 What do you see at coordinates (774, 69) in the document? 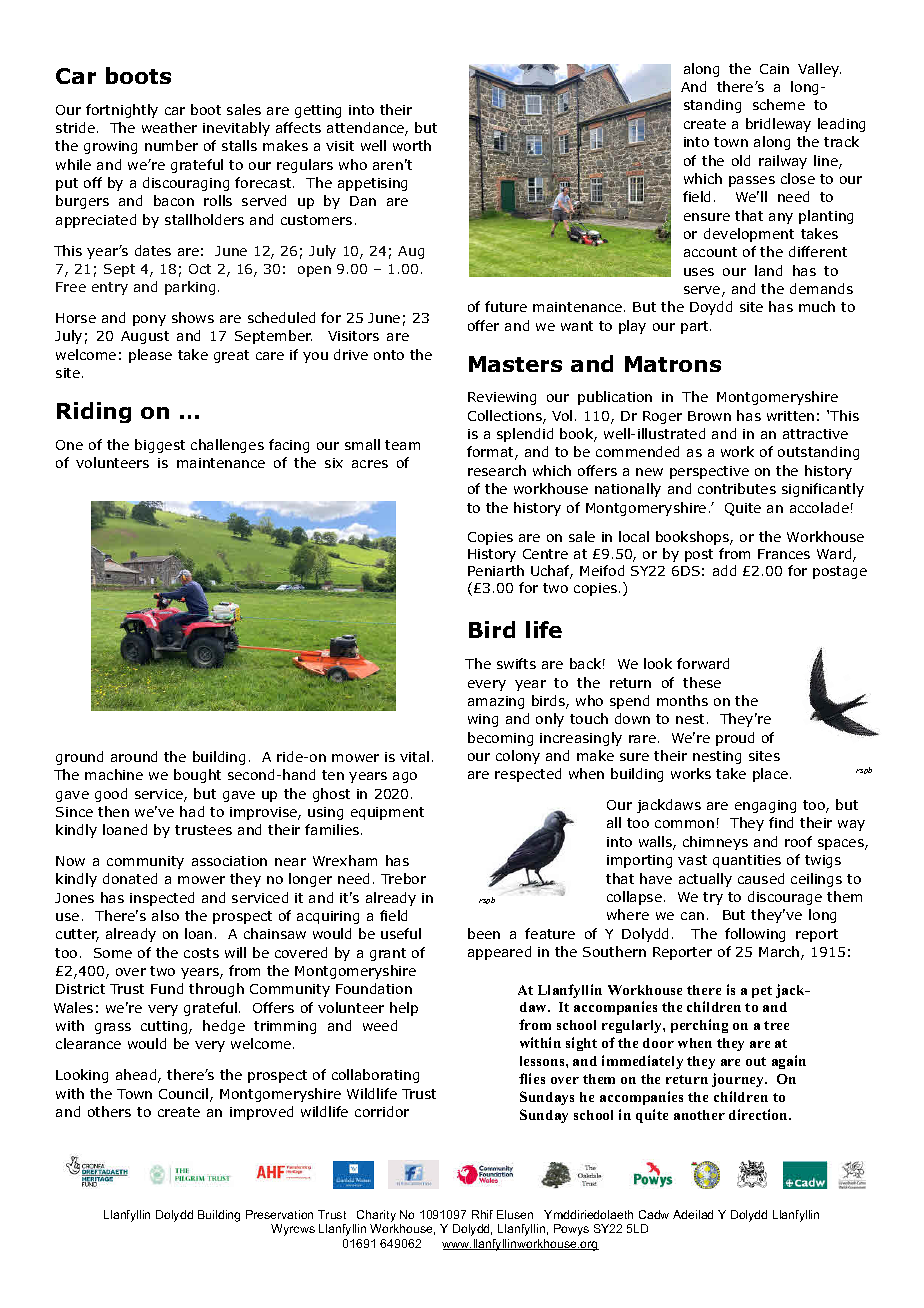
I see `Cain` at bounding box center [774, 69].
